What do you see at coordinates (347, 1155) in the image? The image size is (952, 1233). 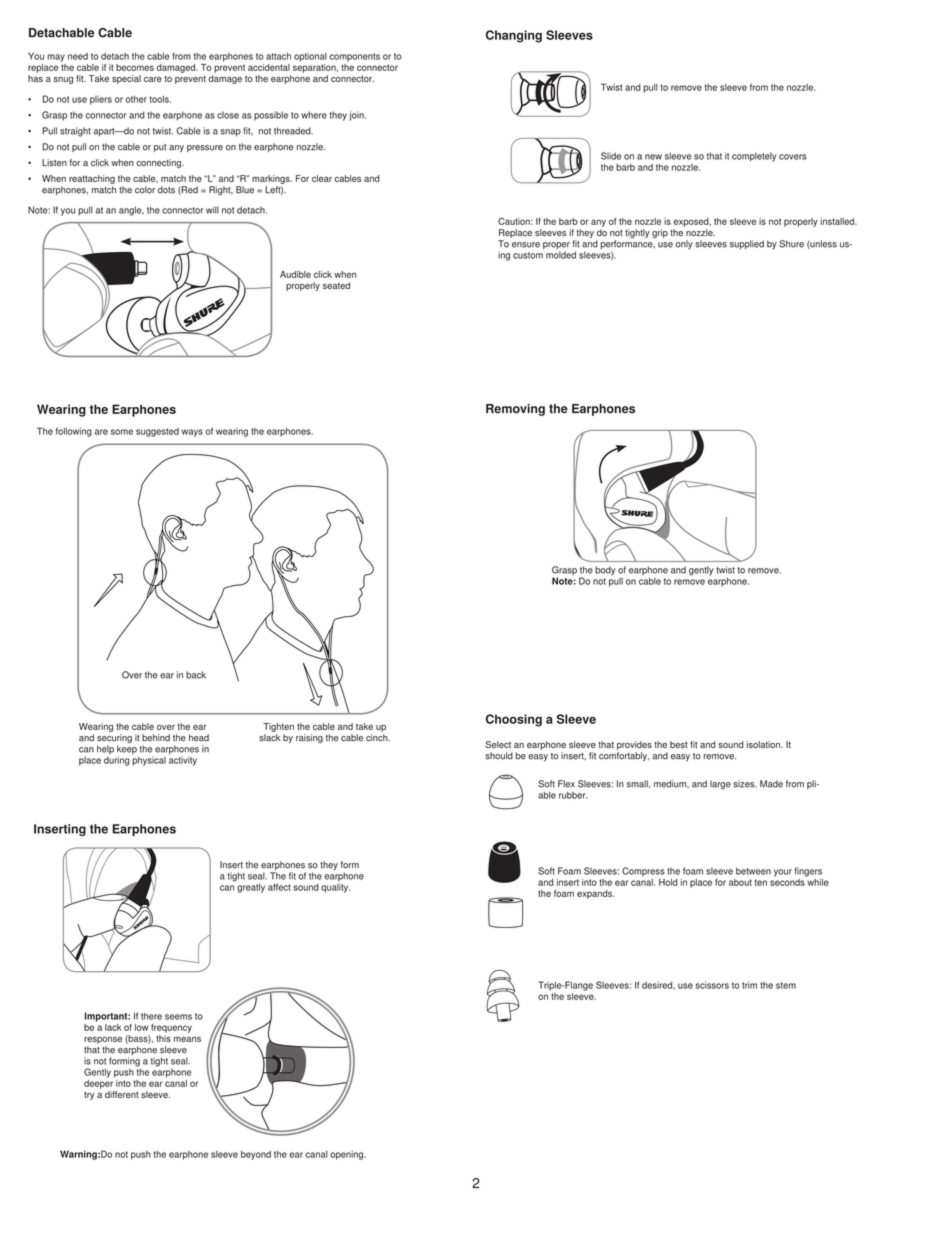 I see `opening` at bounding box center [347, 1155].
